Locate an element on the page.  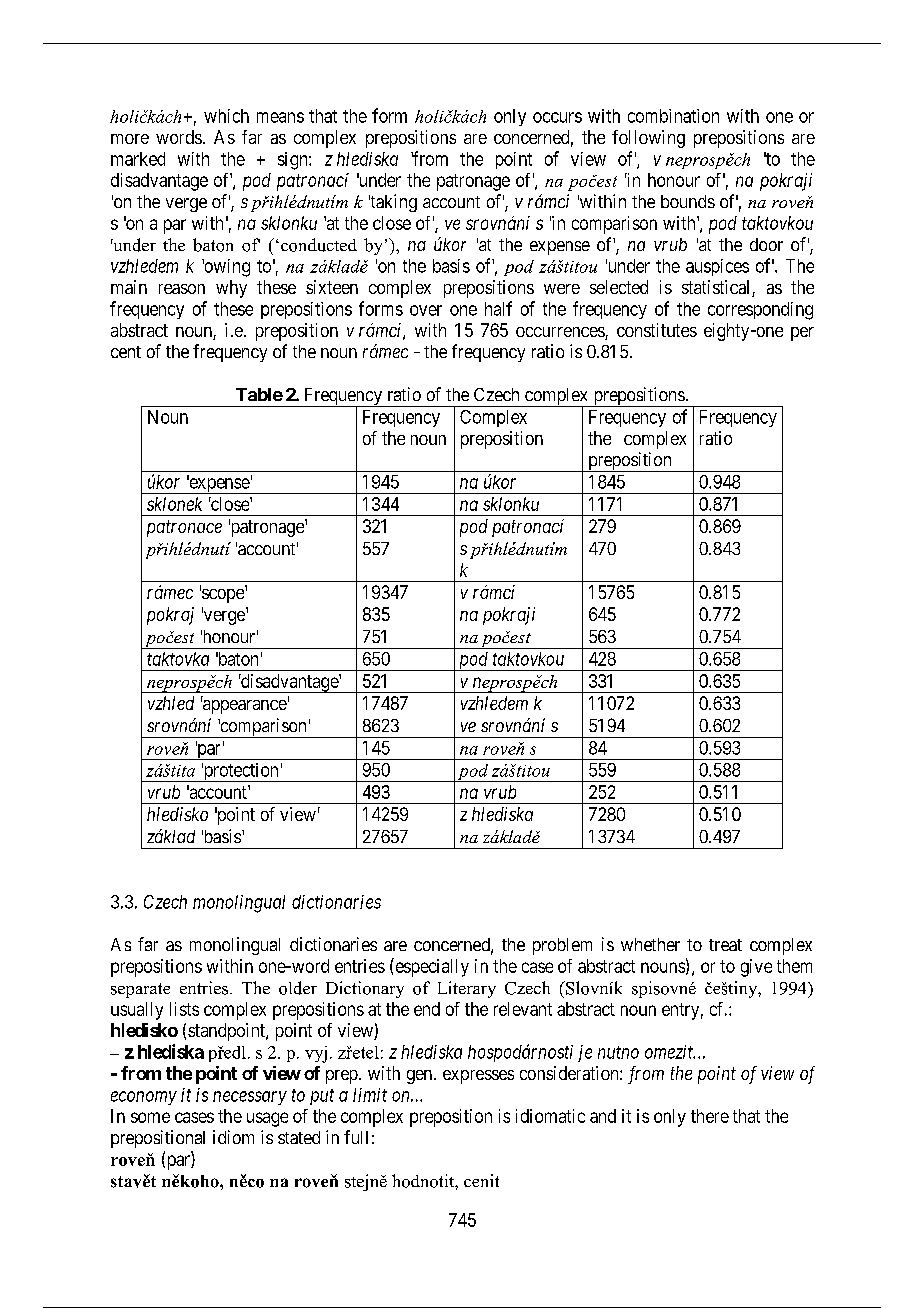
problem is located at coordinates (562, 946).
